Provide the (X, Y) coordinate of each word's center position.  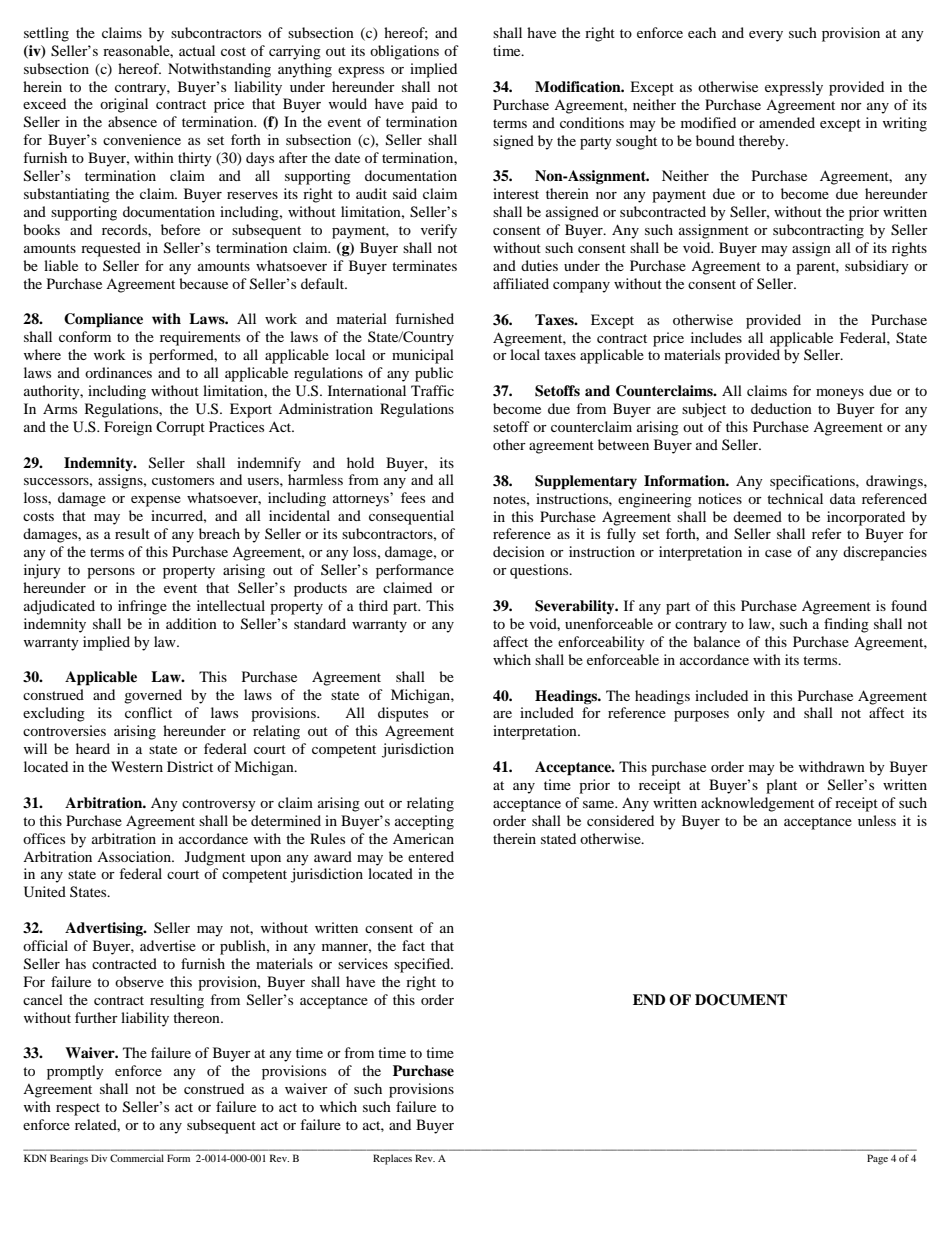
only (751, 714)
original (124, 105)
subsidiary (877, 267)
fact (413, 945)
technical (795, 498)
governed (153, 696)
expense (156, 501)
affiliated (521, 283)
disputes (403, 714)
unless (877, 820)
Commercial (137, 1158)
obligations (404, 52)
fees (413, 497)
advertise (168, 945)
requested (111, 249)
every (766, 36)
